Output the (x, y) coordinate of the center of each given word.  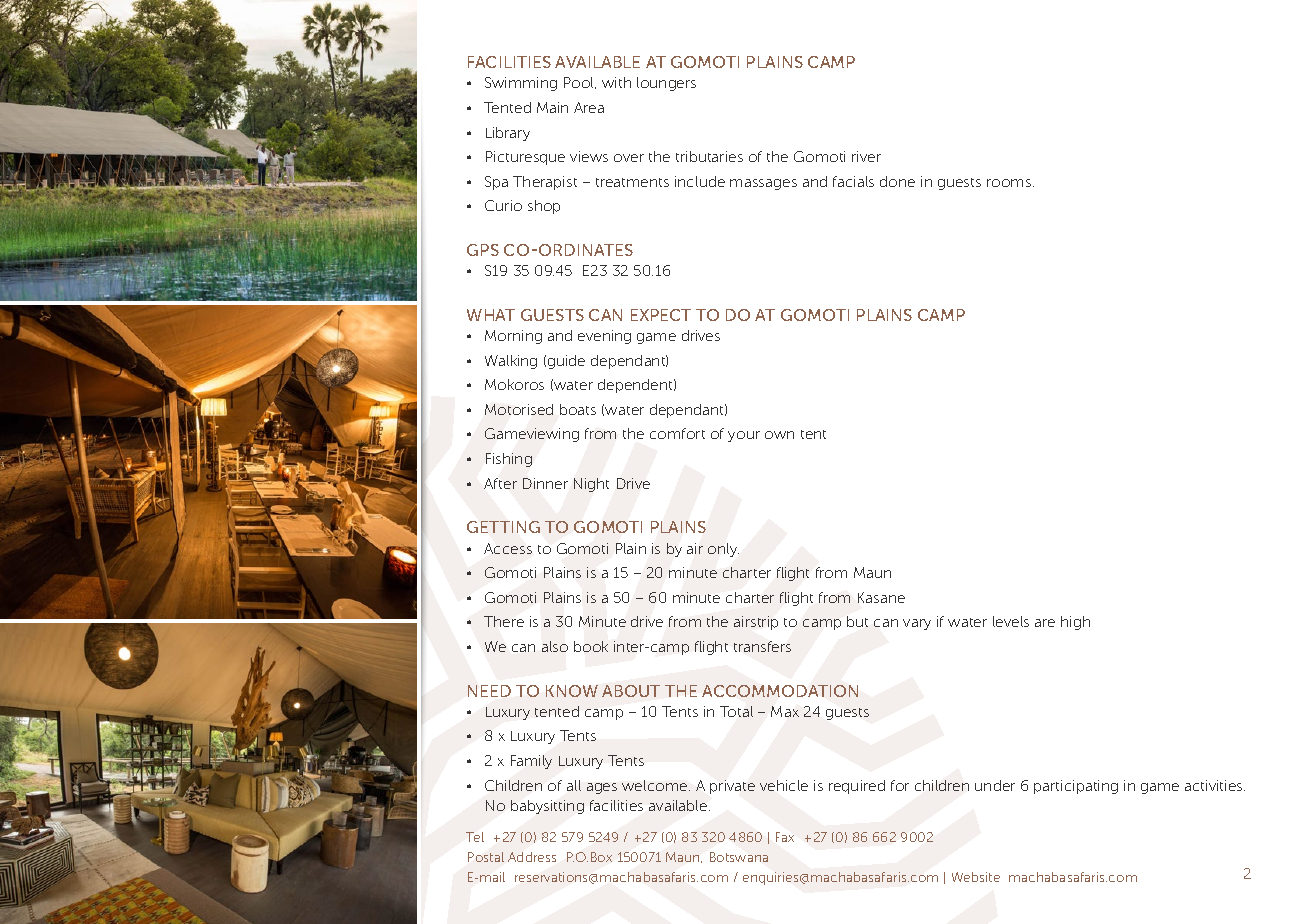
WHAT (491, 315)
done (897, 181)
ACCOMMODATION (780, 691)
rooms (1010, 183)
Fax (785, 837)
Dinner (545, 483)
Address (532, 857)
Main (552, 107)
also (555, 646)
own (779, 435)
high (1075, 623)
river (866, 156)
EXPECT (661, 315)
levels (1011, 621)
